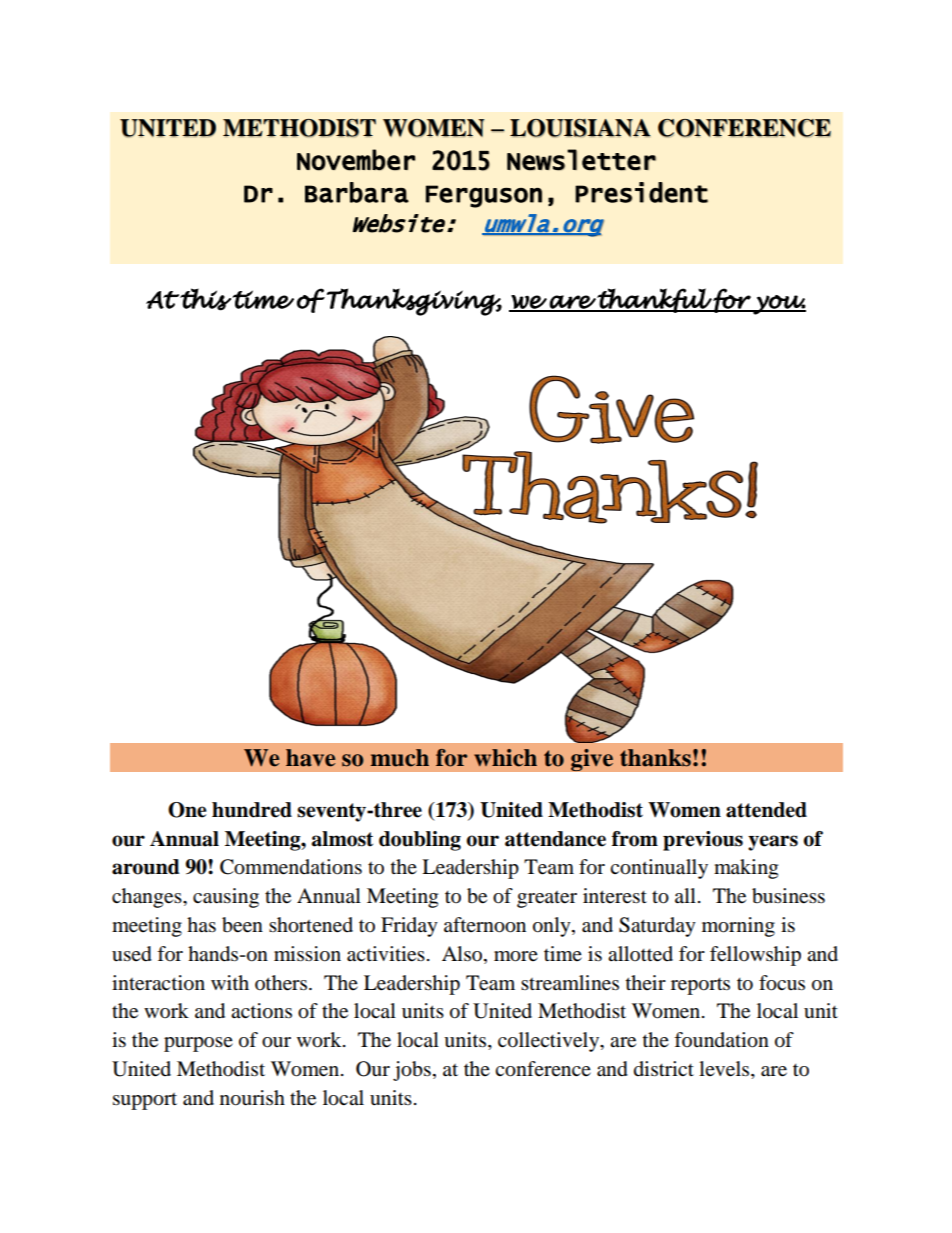  What do you see at coordinates (641, 192) in the screenshot?
I see `President` at bounding box center [641, 192].
